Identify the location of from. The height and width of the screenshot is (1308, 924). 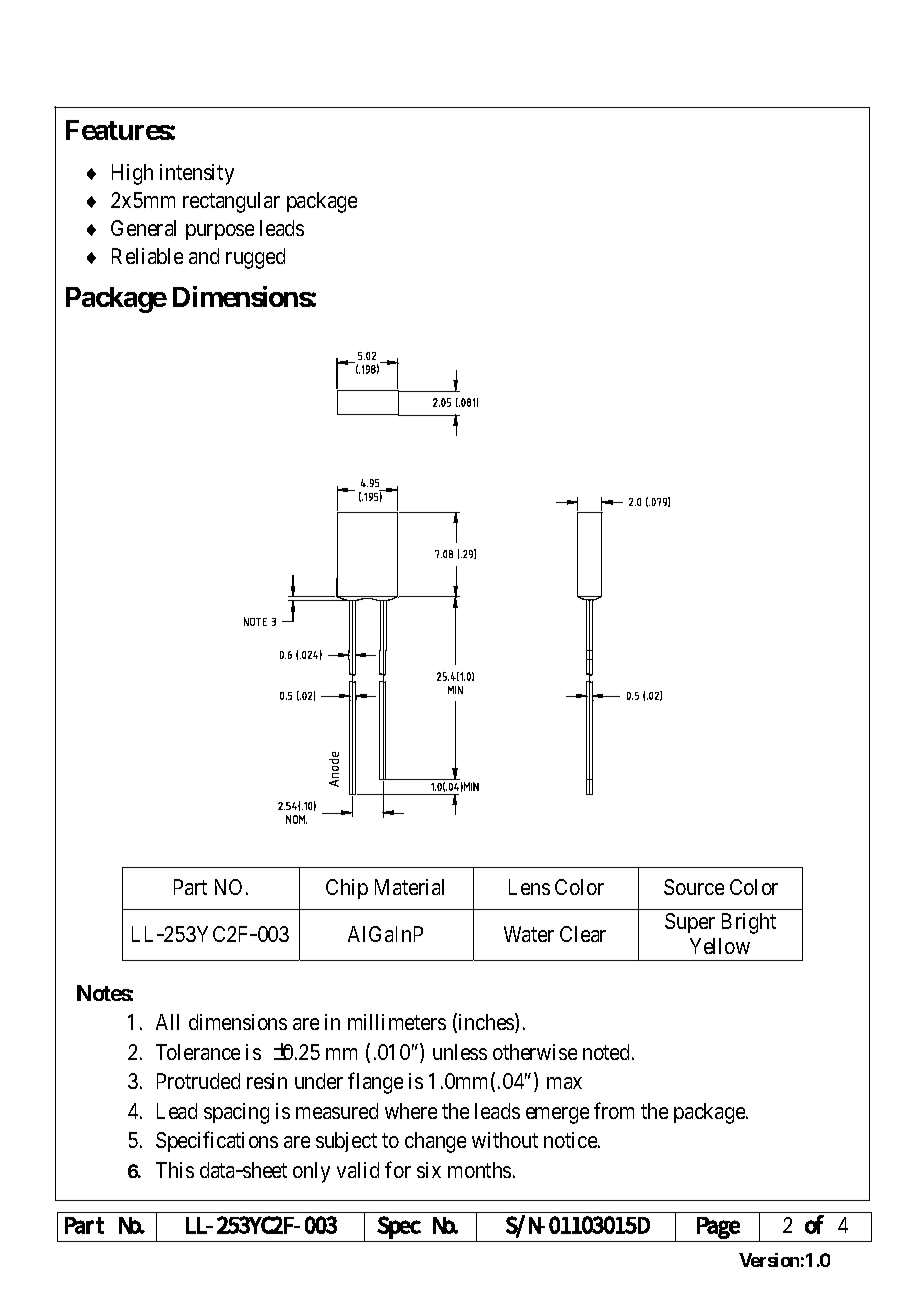
(614, 1110).
